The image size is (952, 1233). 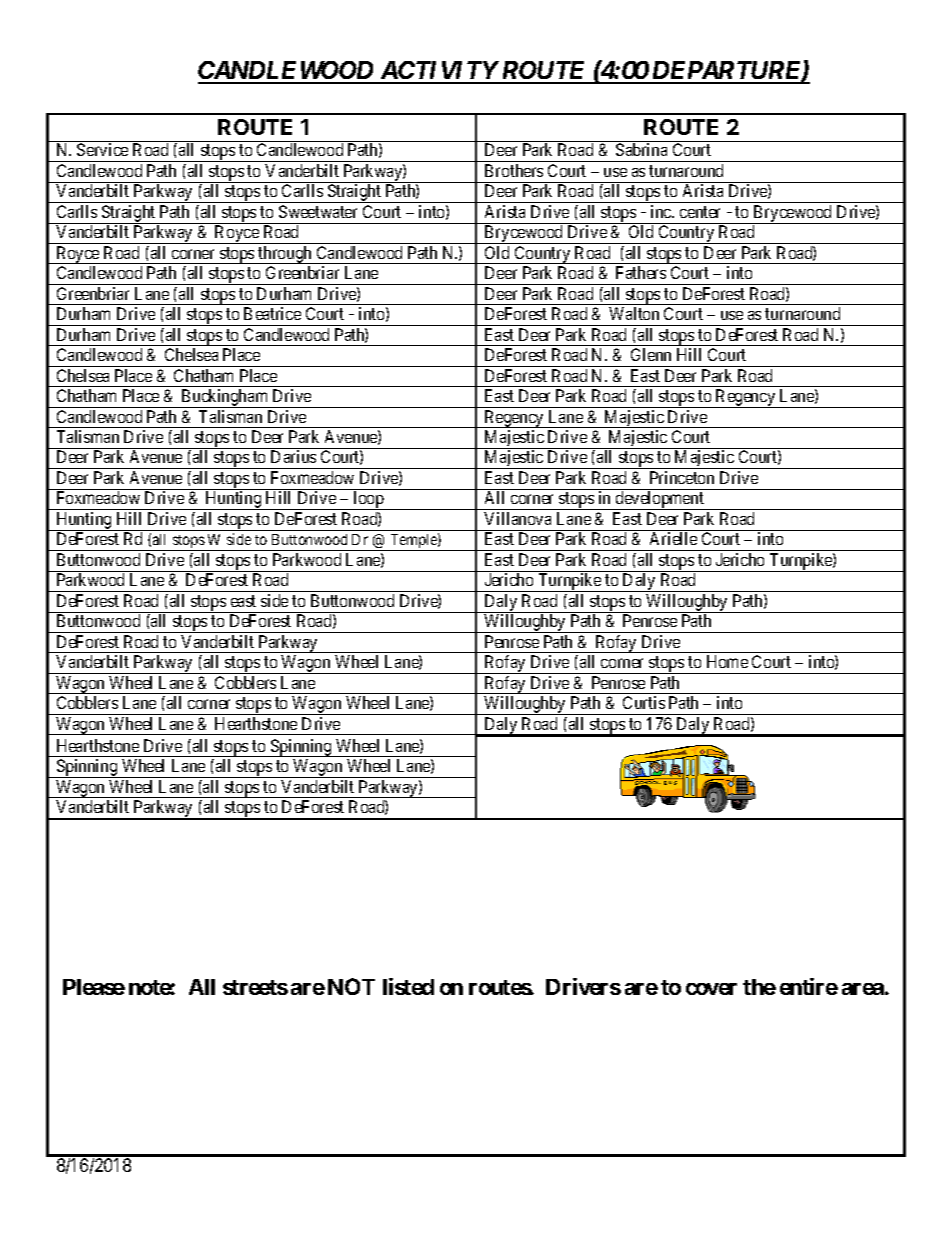 What do you see at coordinates (318, 211) in the document?
I see `Sweetwater` at bounding box center [318, 211].
